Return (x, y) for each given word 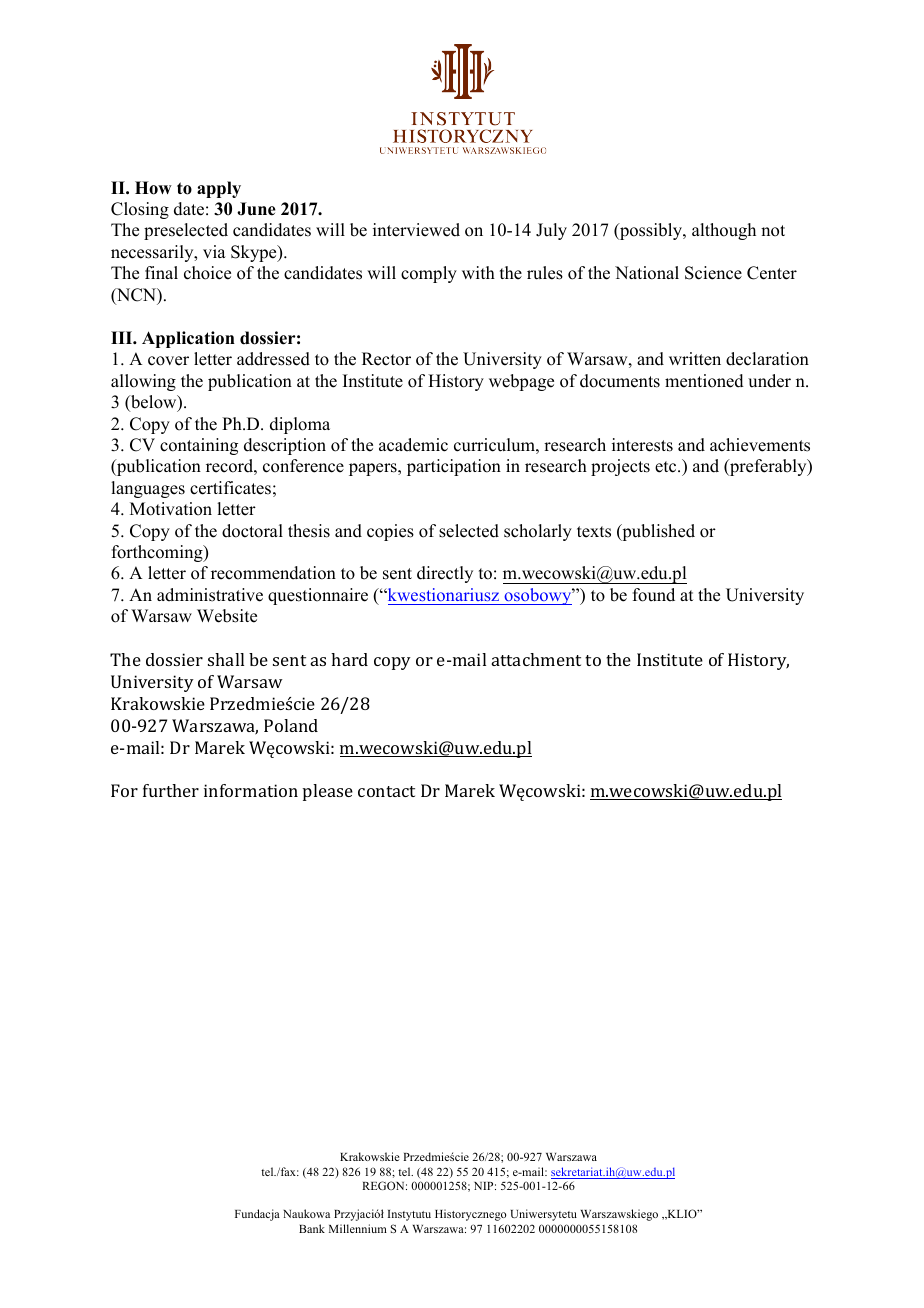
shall (226, 659)
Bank (312, 1228)
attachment (536, 659)
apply (219, 189)
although (724, 231)
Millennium (358, 1228)
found (654, 595)
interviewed (416, 230)
